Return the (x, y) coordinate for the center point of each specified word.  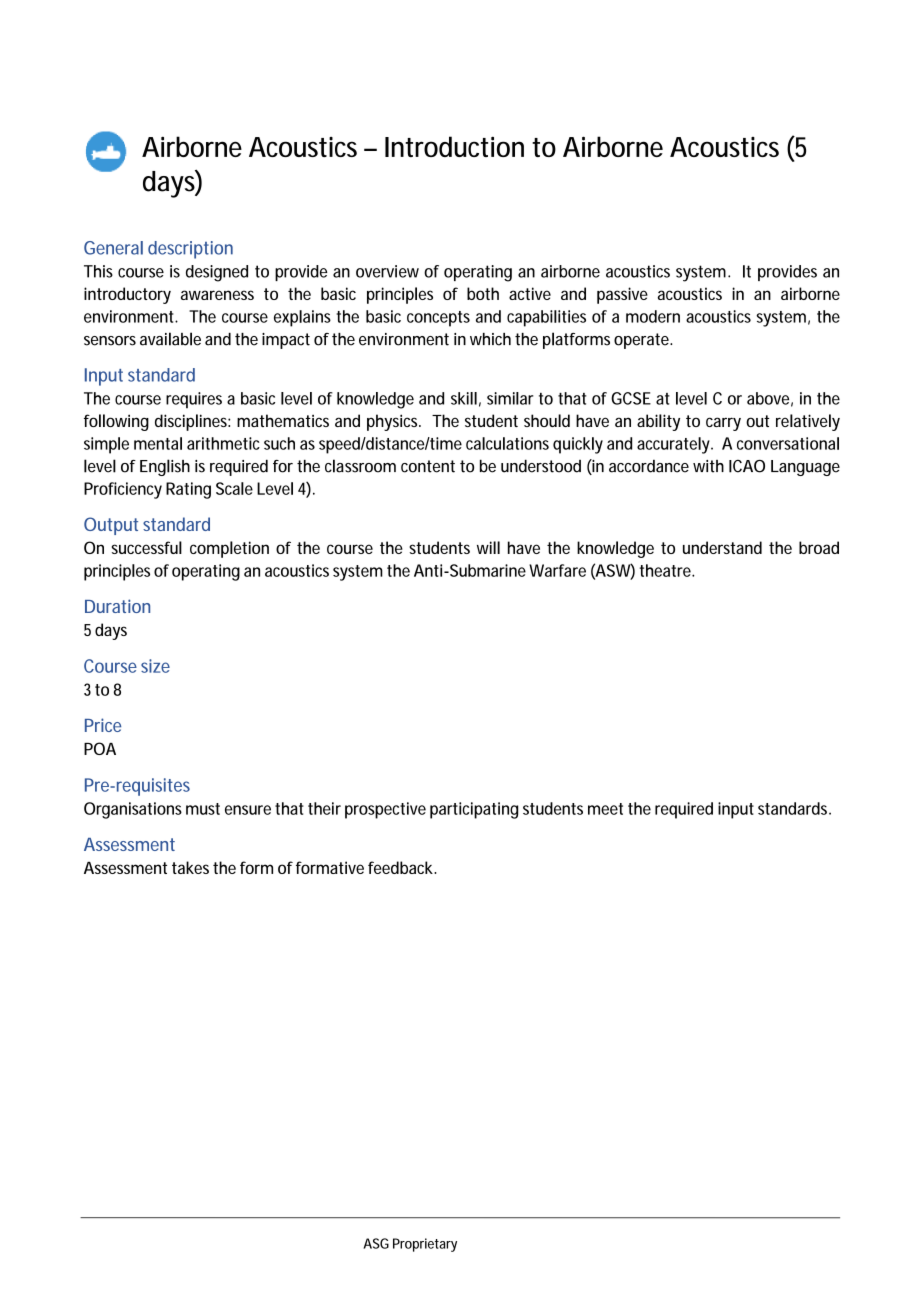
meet (605, 809)
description (190, 250)
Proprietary (425, 1245)
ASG (376, 1243)
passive (622, 295)
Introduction (454, 146)
